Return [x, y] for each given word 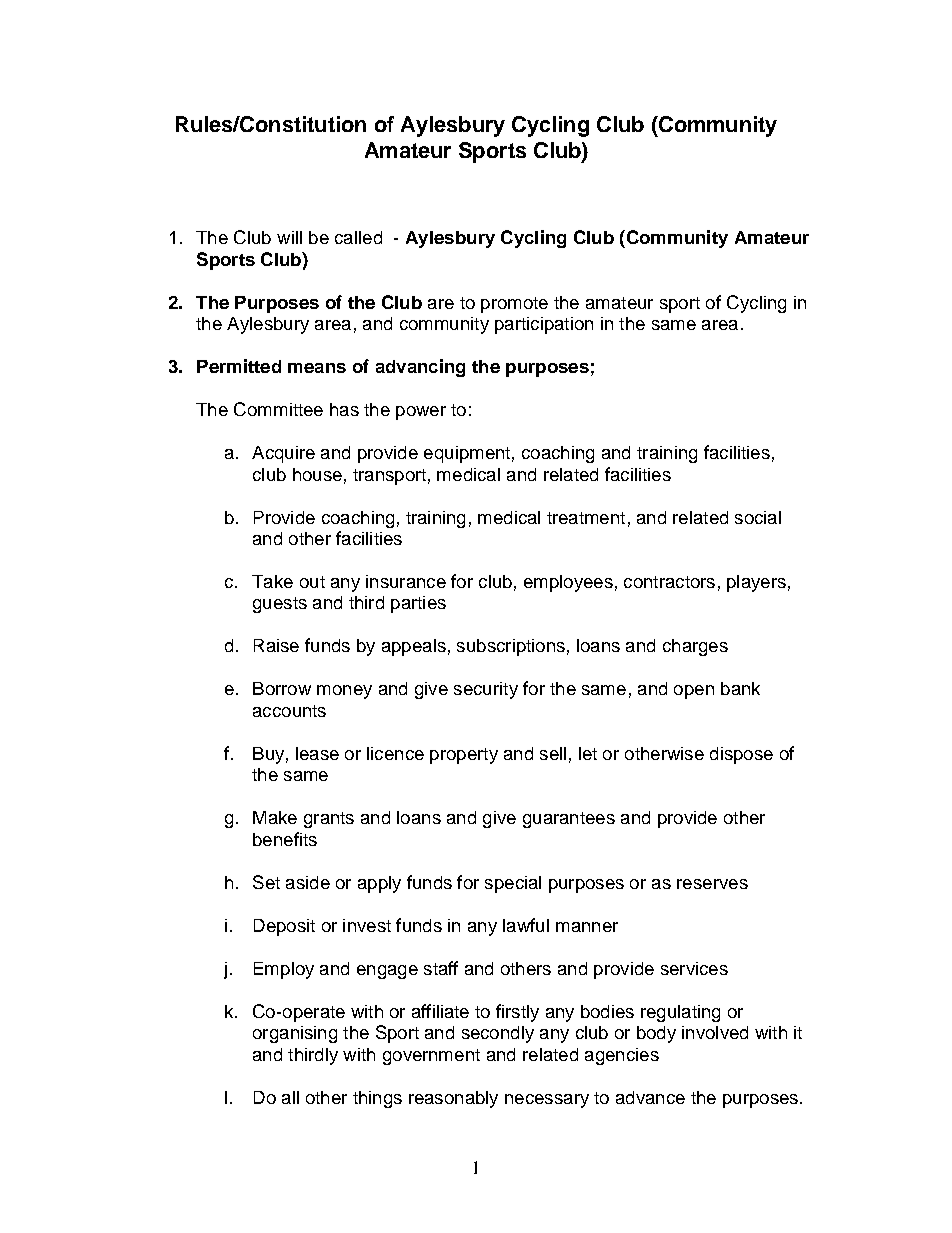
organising [295, 1034]
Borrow [282, 688]
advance [650, 1097]
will [289, 237]
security [486, 690]
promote [514, 305]
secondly [498, 1034]
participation [544, 325]
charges [695, 647]
